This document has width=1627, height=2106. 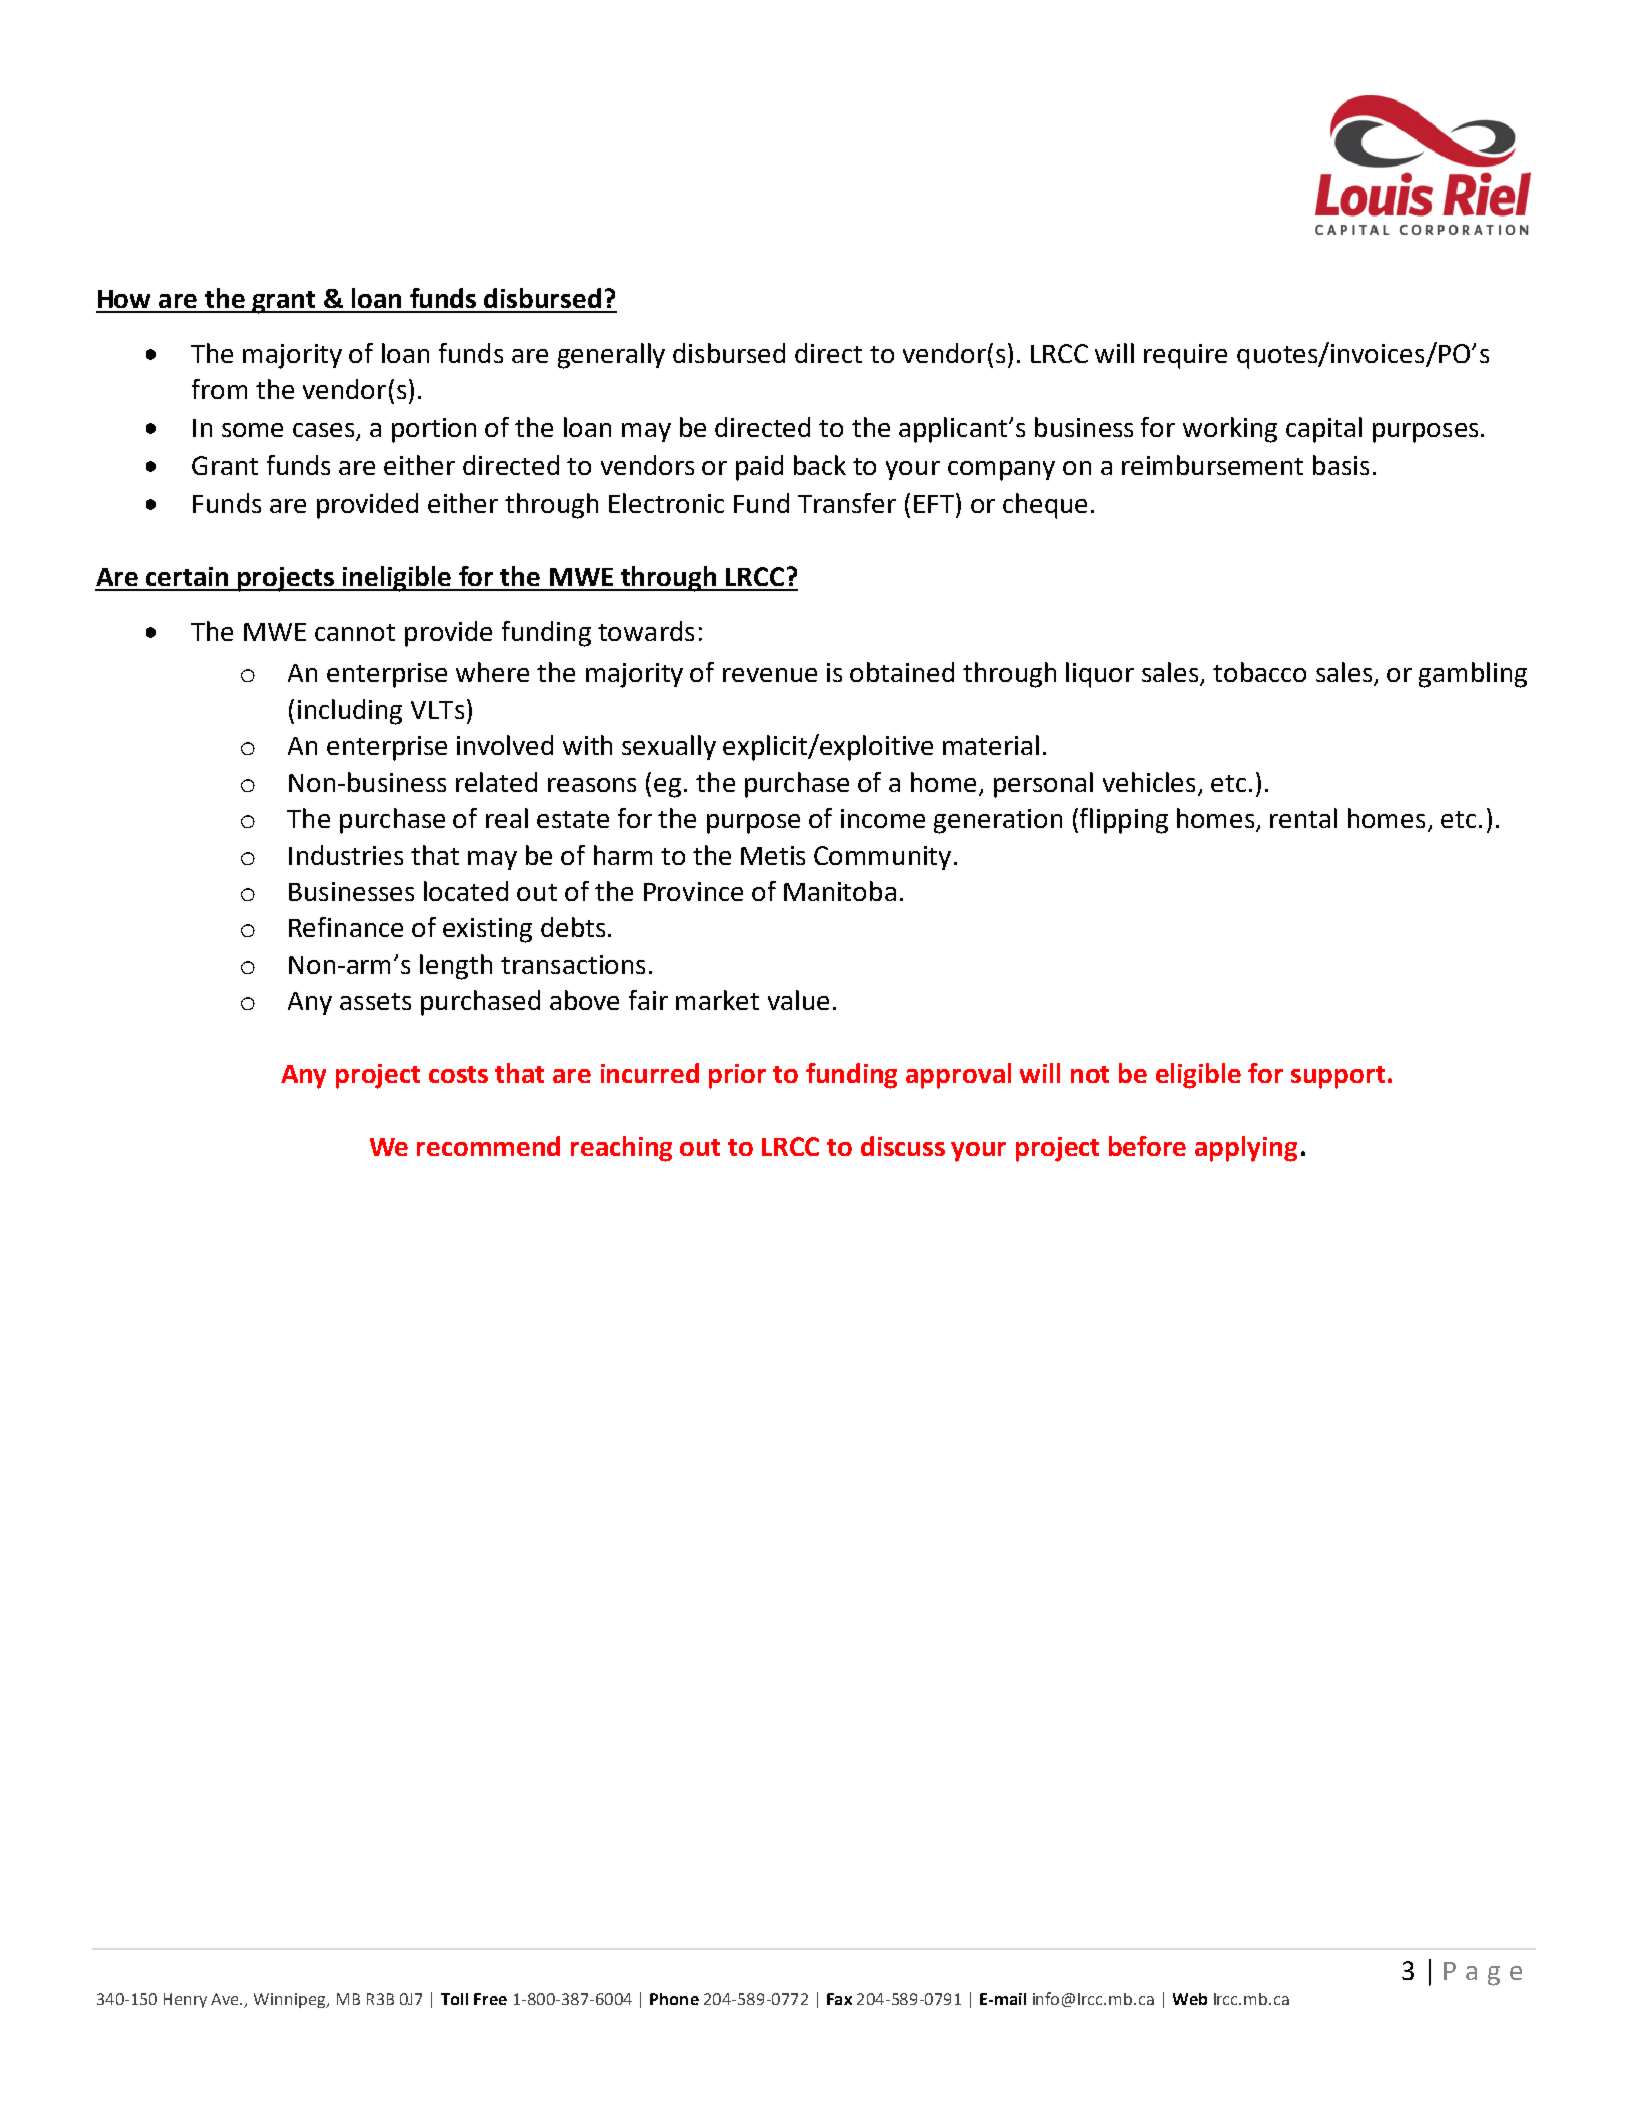 What do you see at coordinates (770, 675) in the document?
I see `revenue` at bounding box center [770, 675].
